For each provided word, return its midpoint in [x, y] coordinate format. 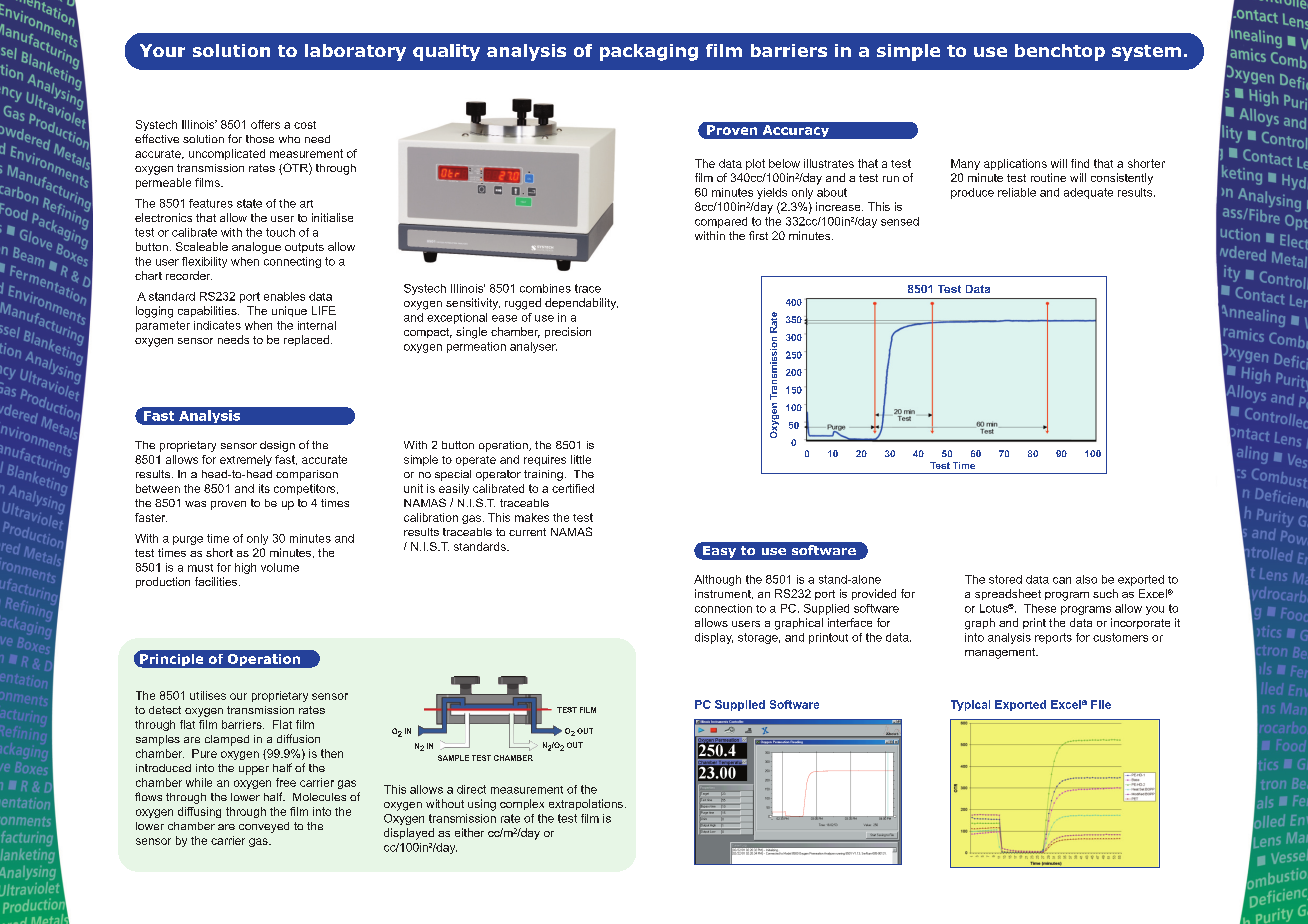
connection [723, 608]
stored [1005, 579]
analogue [256, 248]
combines [545, 288]
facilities [217, 581]
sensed [900, 221]
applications [1015, 164]
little [581, 459]
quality [446, 52]
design [277, 446]
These [1040, 608]
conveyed [264, 827]
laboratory [355, 52]
